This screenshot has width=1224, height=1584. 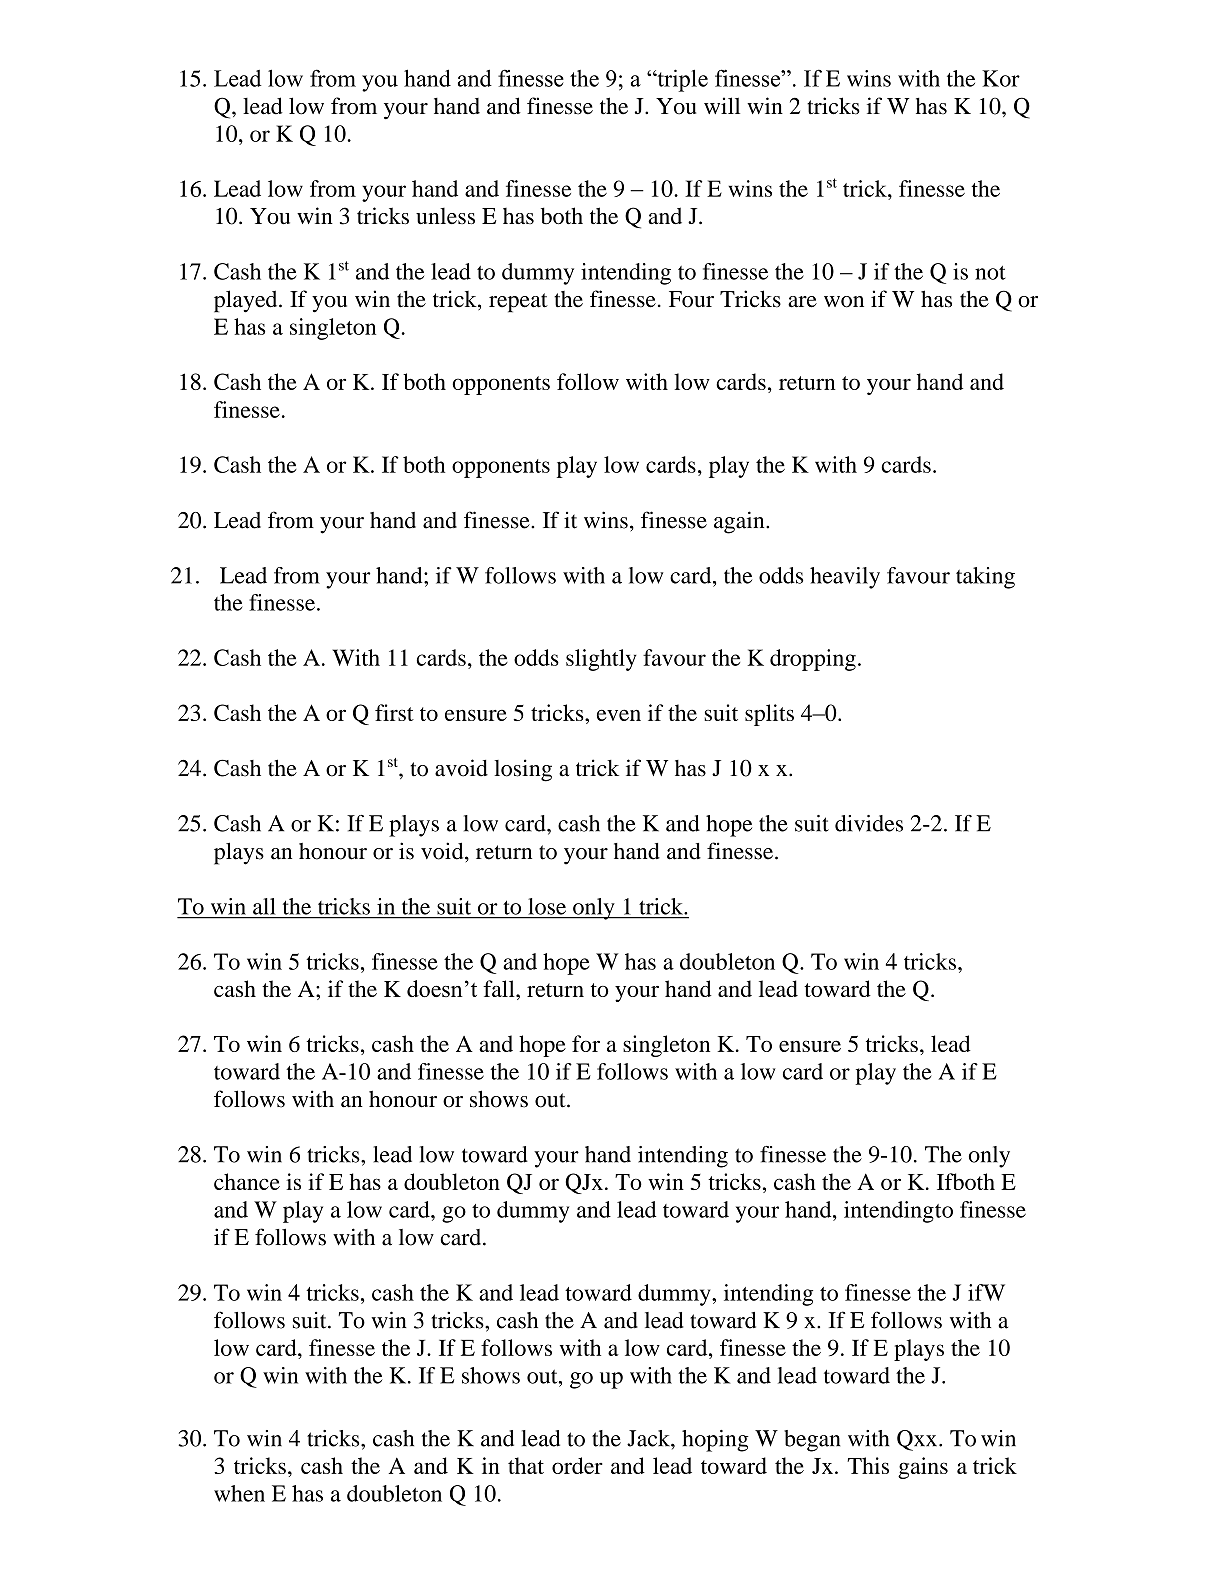 I want to click on triple, so click(x=681, y=80).
